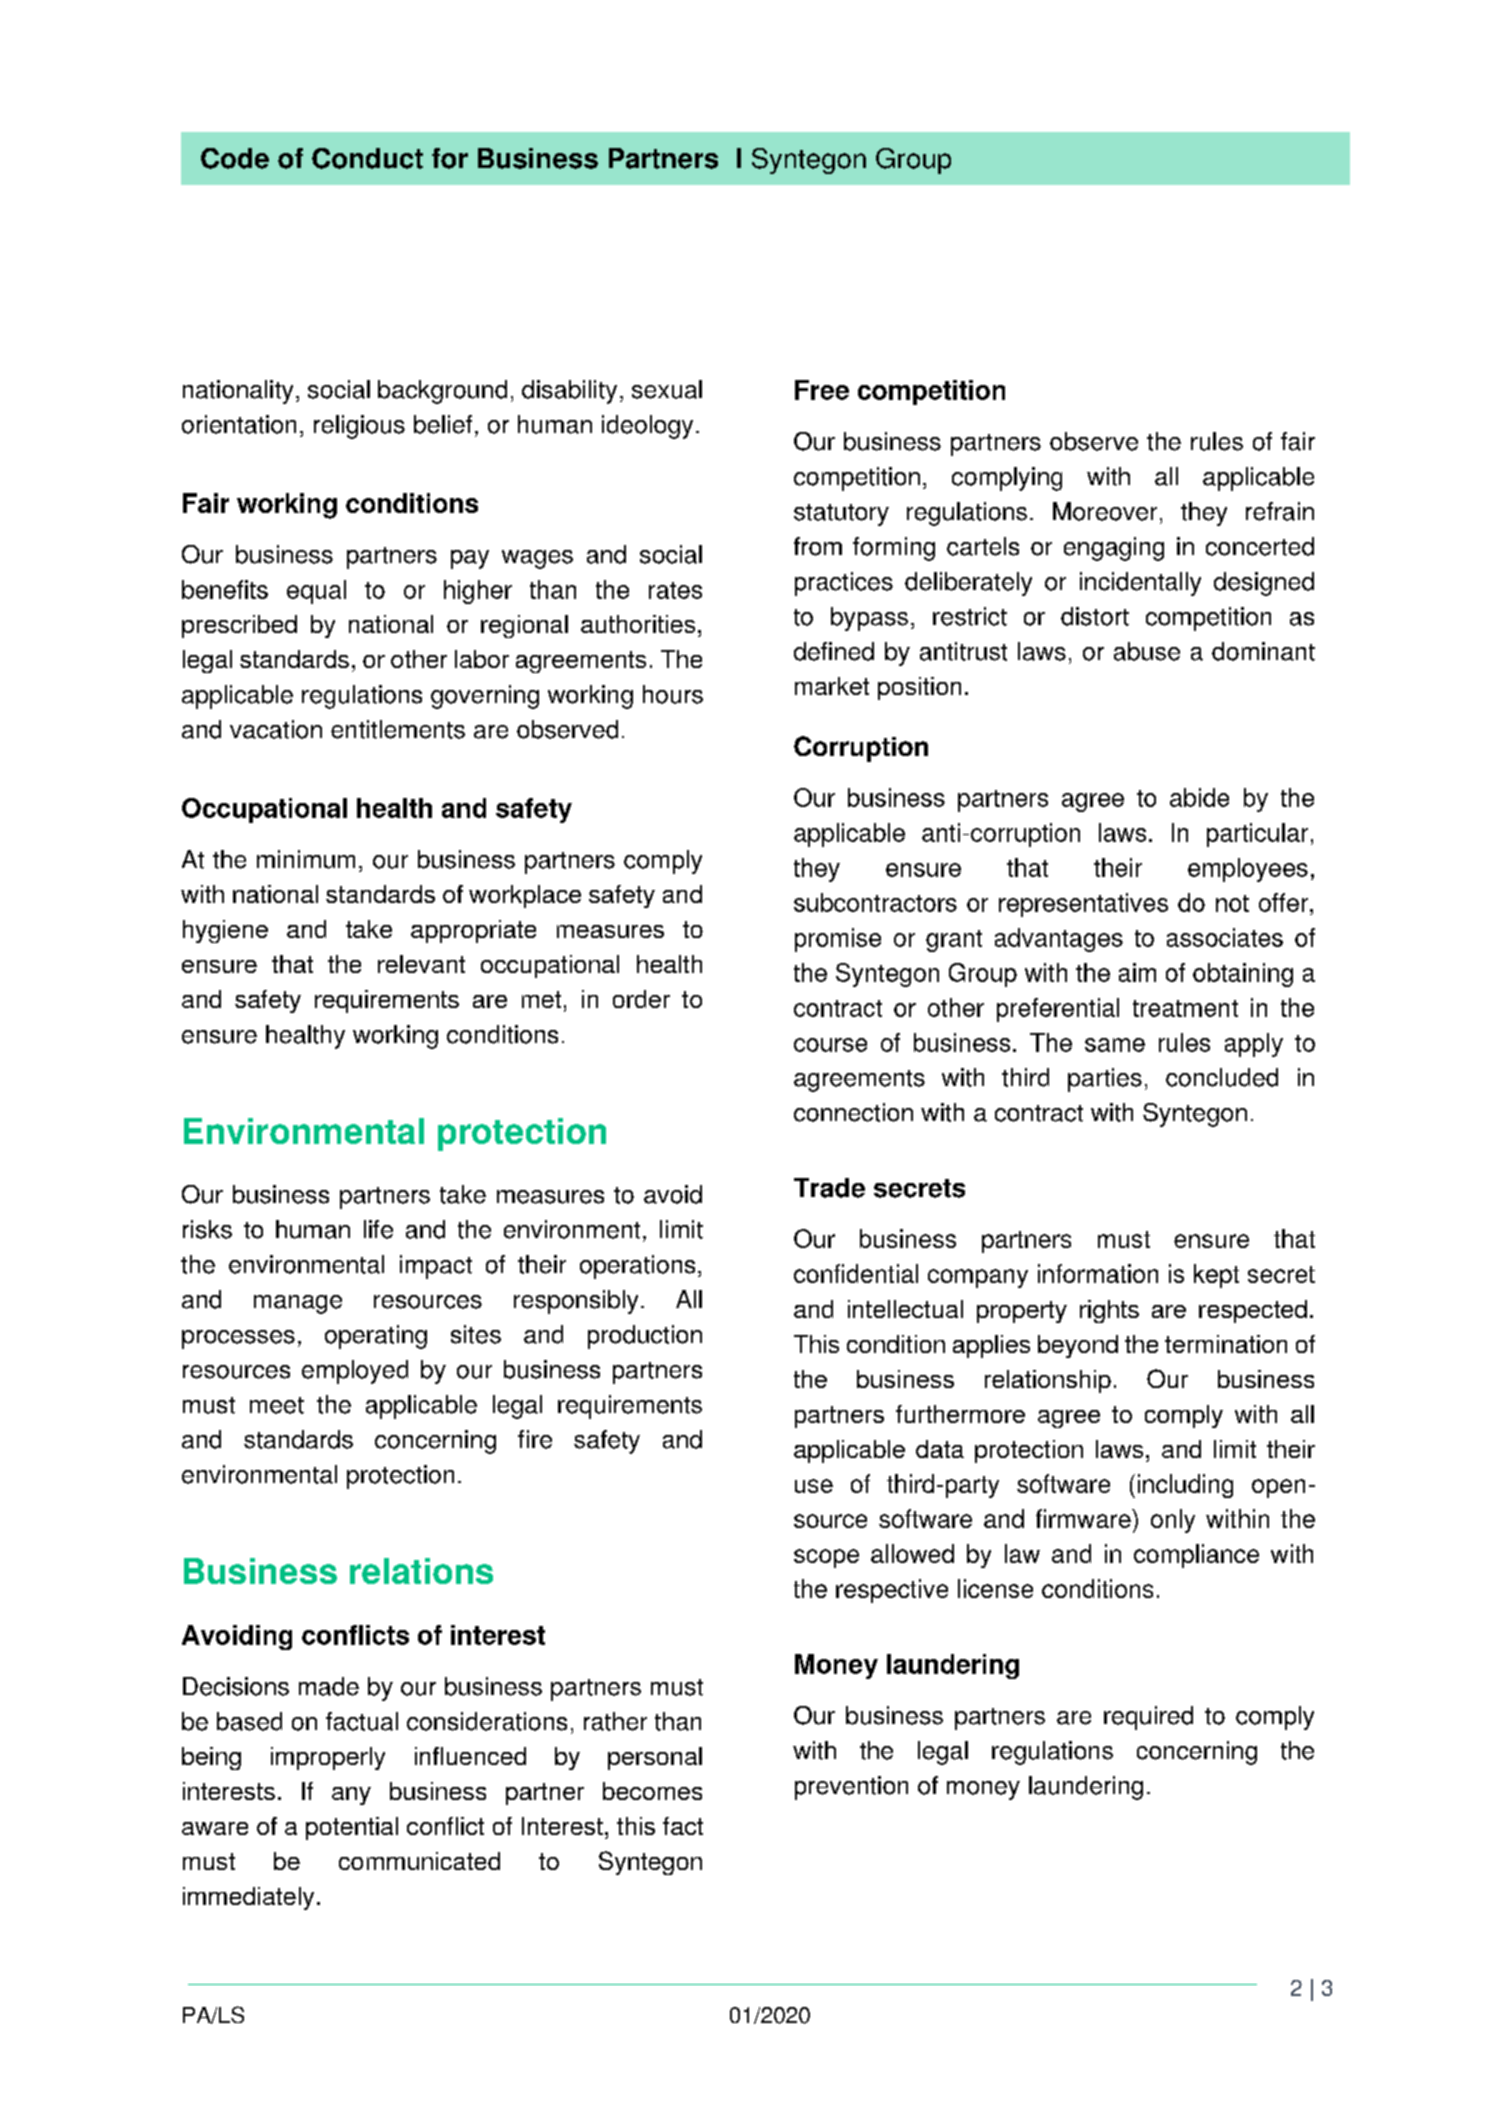 The image size is (1497, 2118). Describe the element at coordinates (1185, 1008) in the screenshot. I see `treatment` at that location.
